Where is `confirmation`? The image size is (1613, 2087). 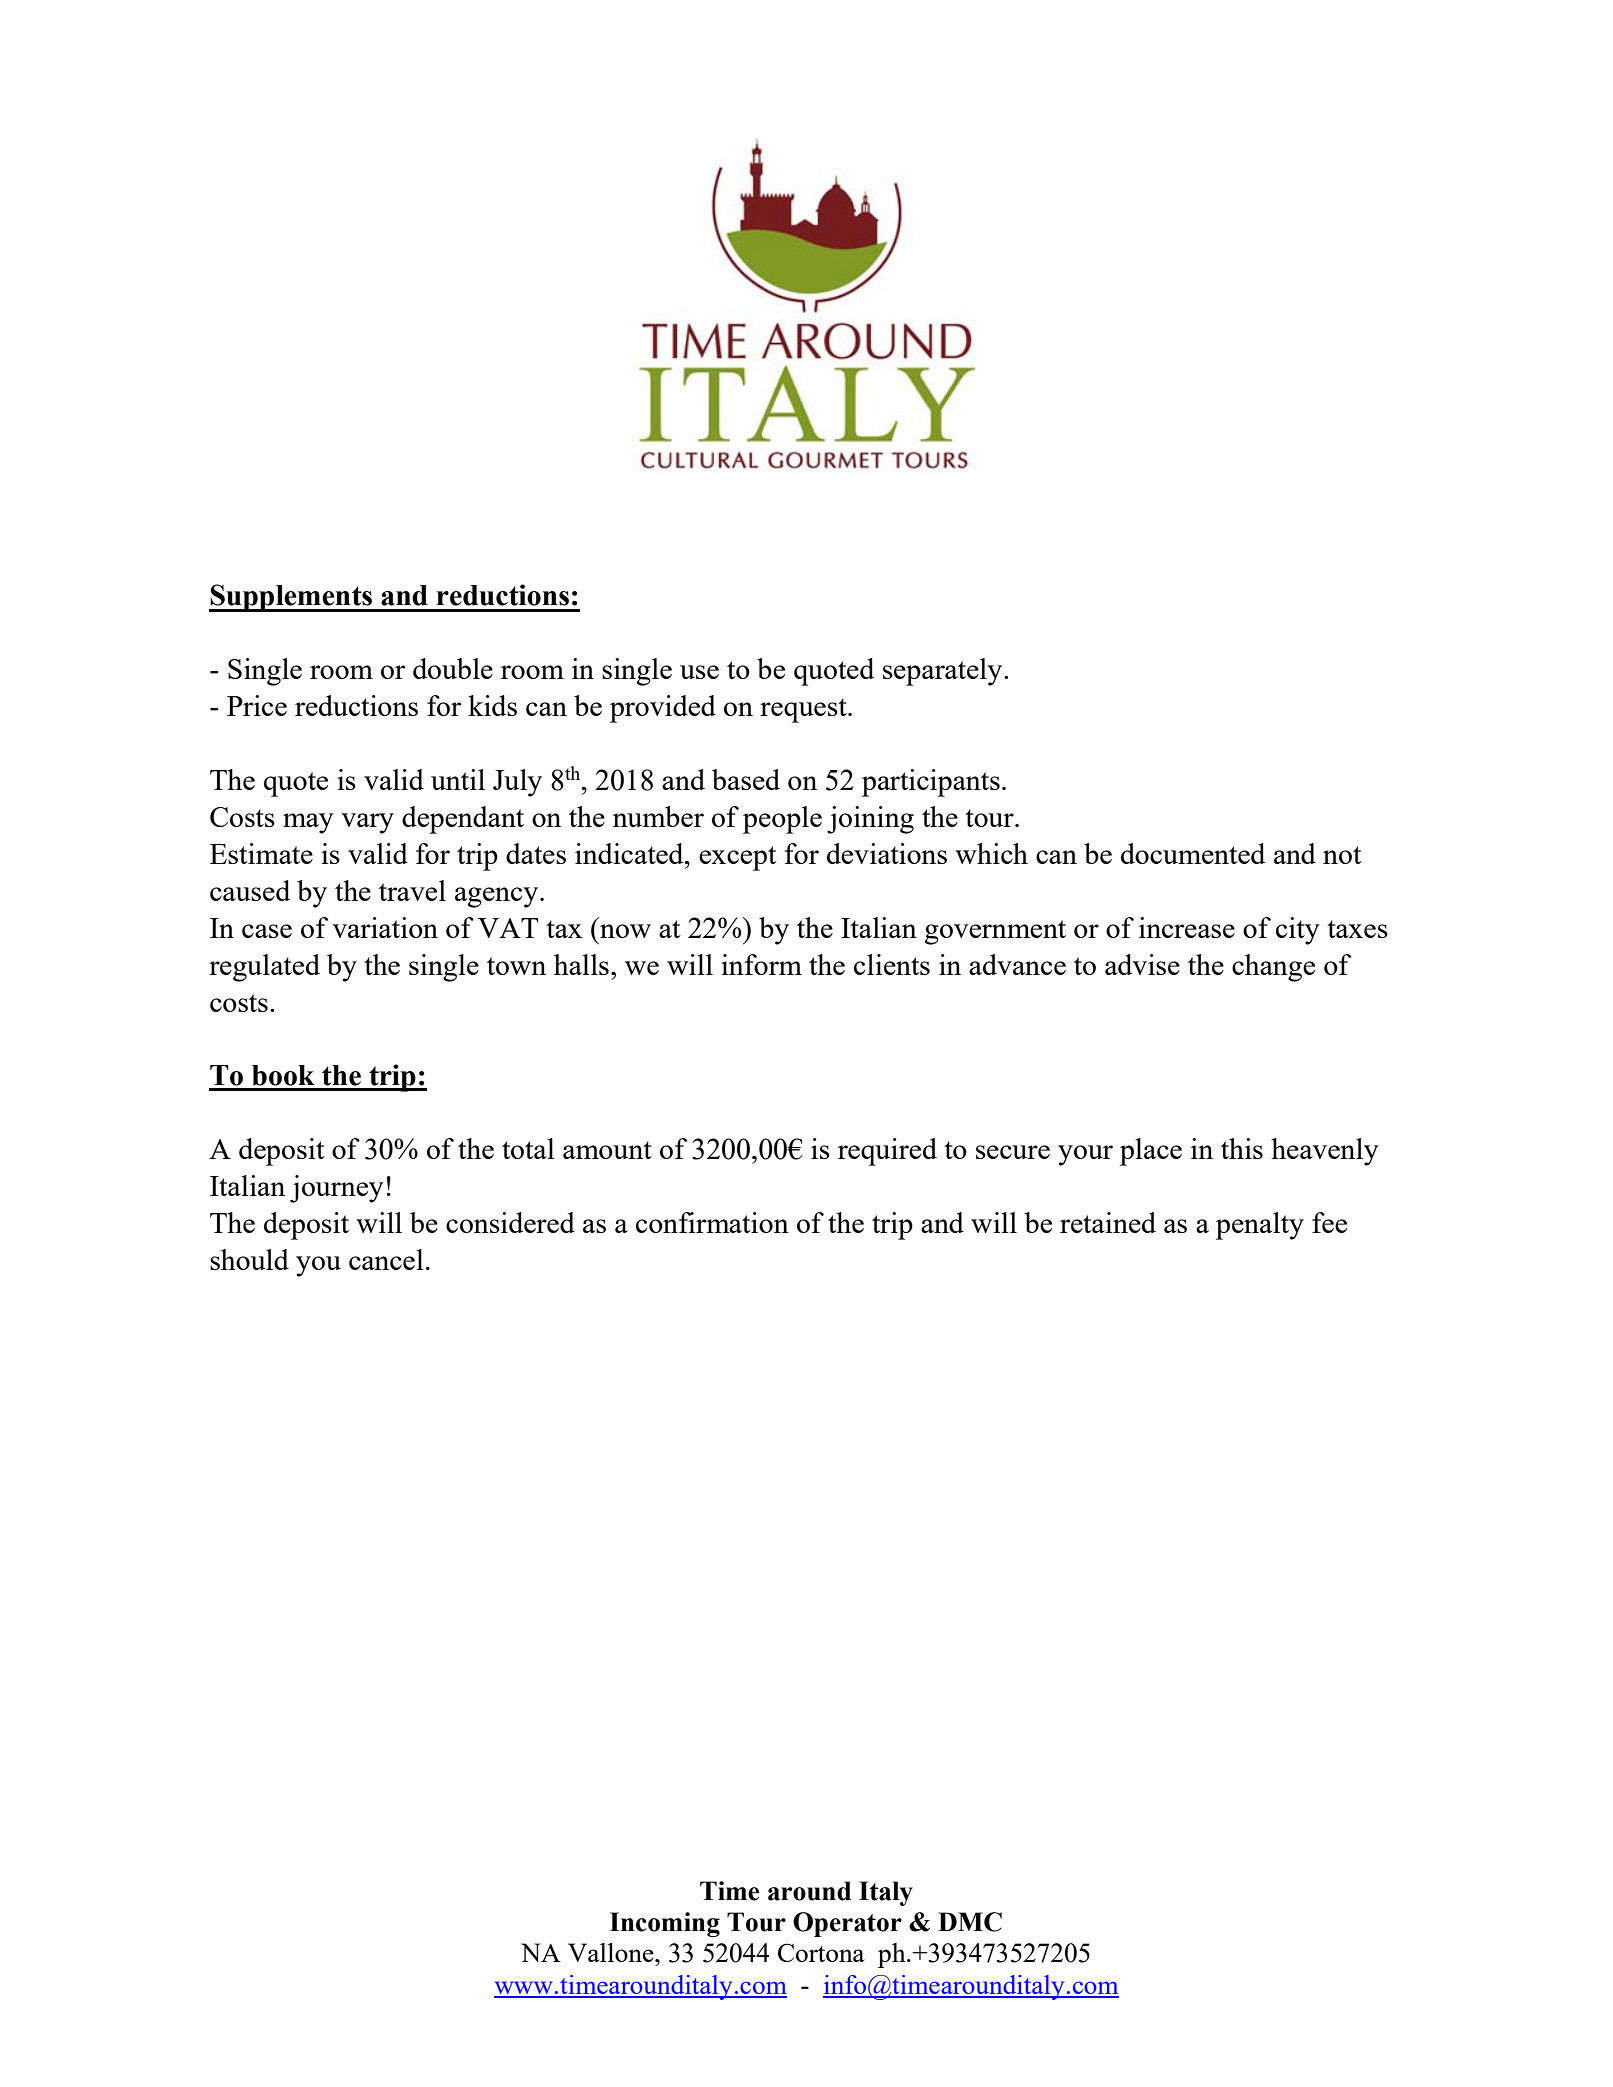 confirmation is located at coordinates (712, 1222).
